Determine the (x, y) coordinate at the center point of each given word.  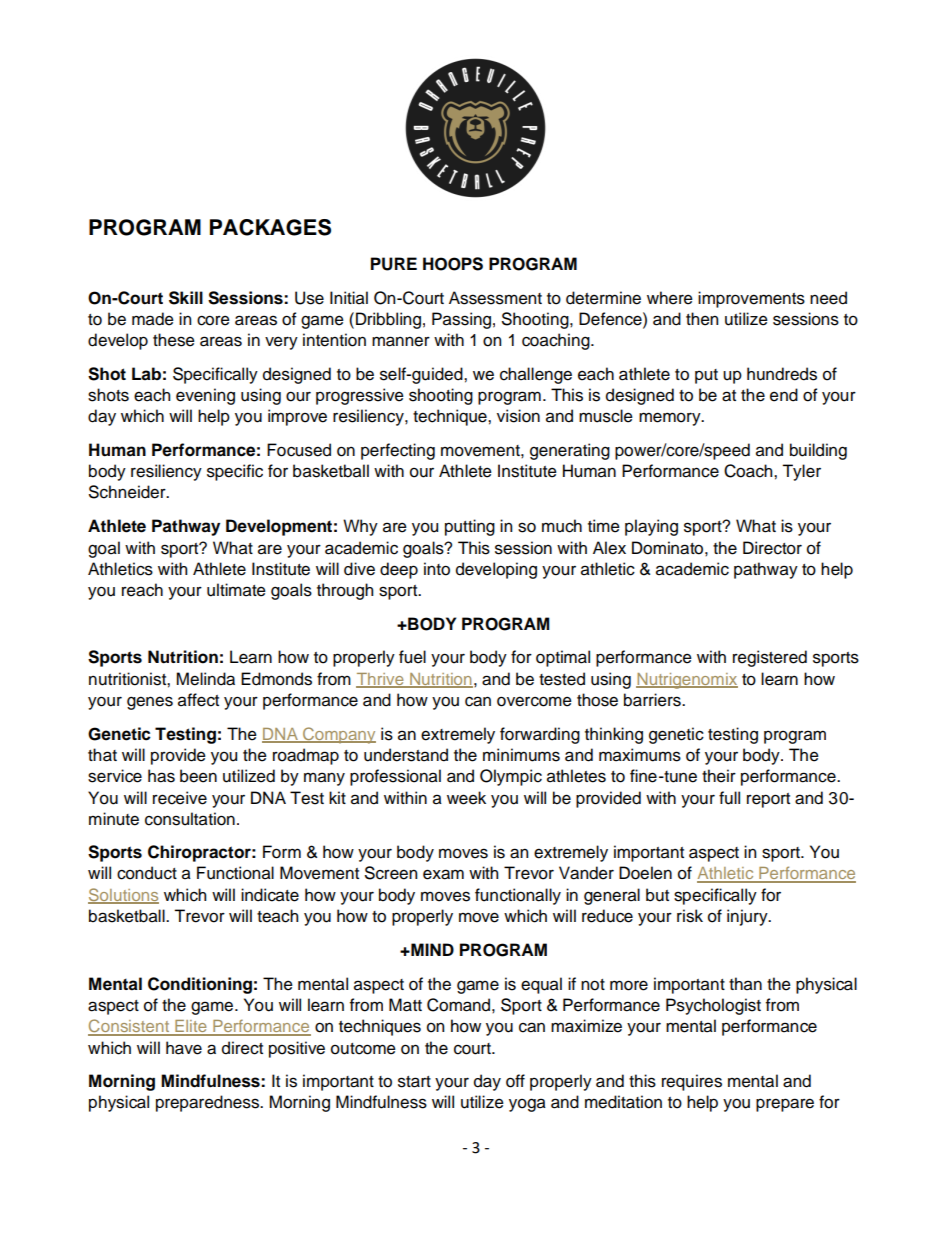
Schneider (128, 492)
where (670, 298)
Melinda (205, 679)
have (184, 1048)
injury (748, 917)
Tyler (801, 472)
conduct (147, 873)
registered (770, 658)
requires (692, 1082)
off (515, 1081)
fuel (412, 657)
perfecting (398, 451)
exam (443, 874)
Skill (186, 298)
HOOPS (453, 264)
